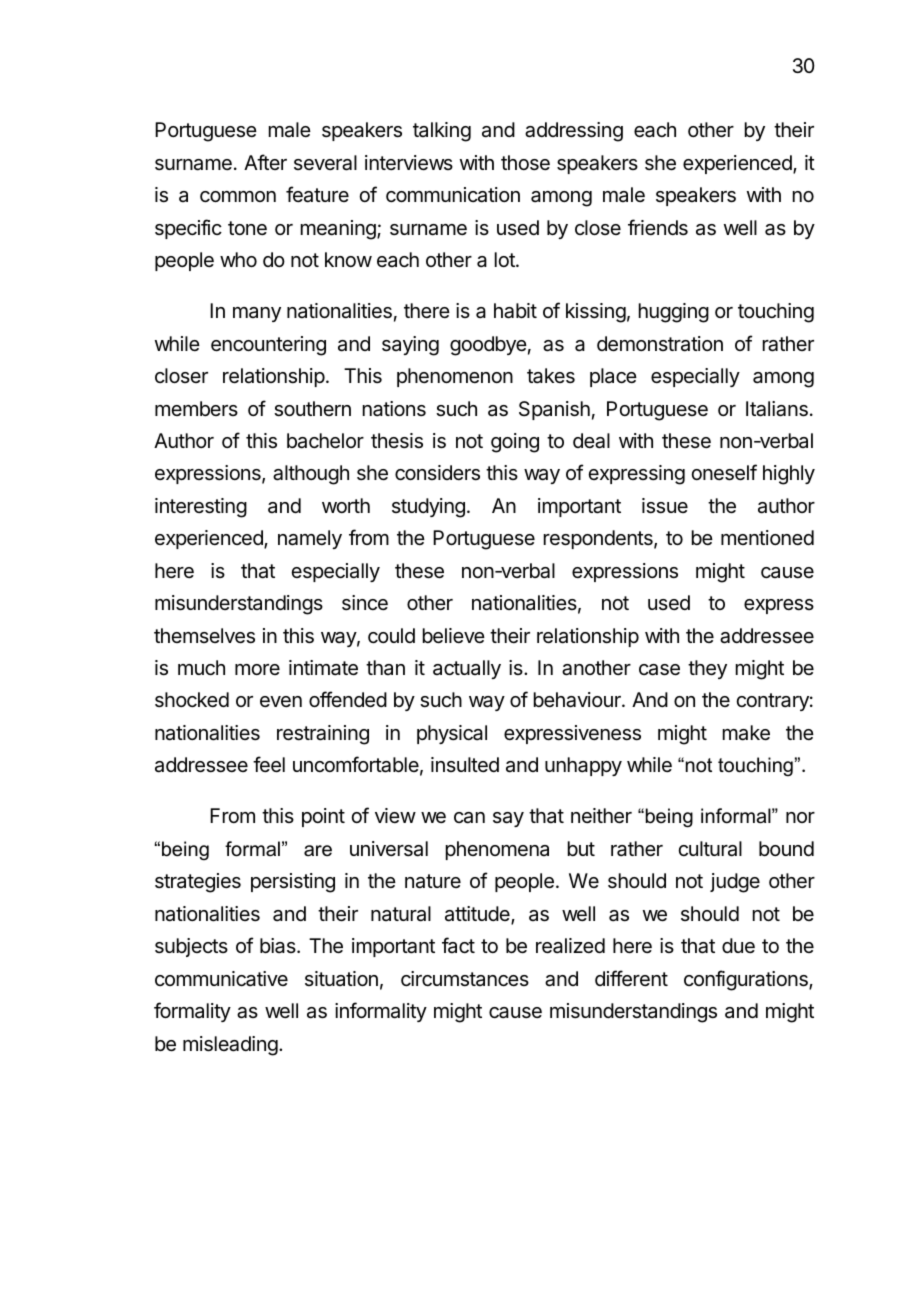 This screenshot has height=1308, width=924. What do you see at coordinates (767, 537) in the screenshot?
I see `mentioned` at bounding box center [767, 537].
